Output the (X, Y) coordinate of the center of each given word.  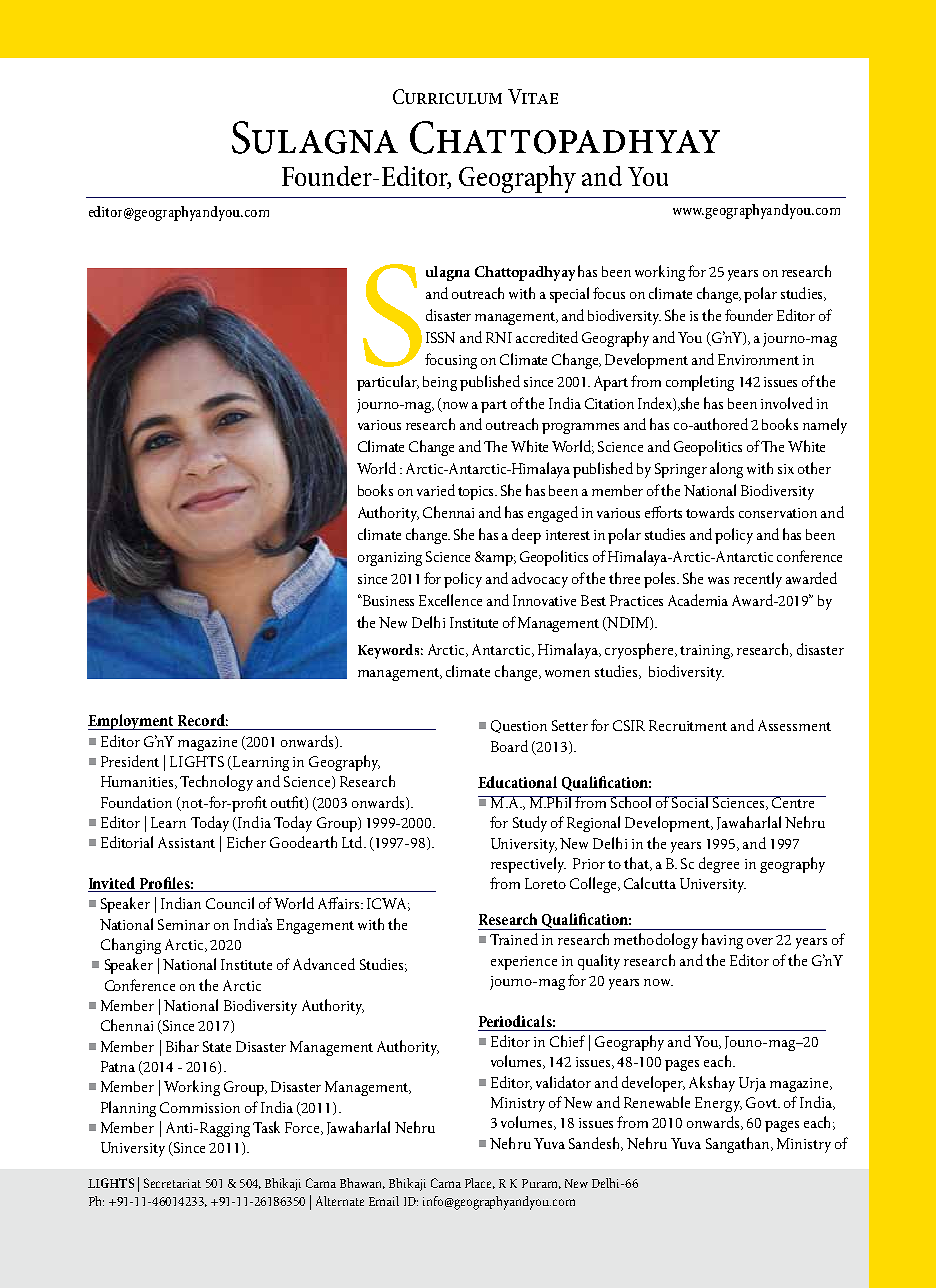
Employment (132, 722)
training (706, 652)
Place (480, 1183)
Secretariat (172, 1183)
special (569, 295)
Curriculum (447, 96)
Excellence (450, 600)
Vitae (533, 96)
